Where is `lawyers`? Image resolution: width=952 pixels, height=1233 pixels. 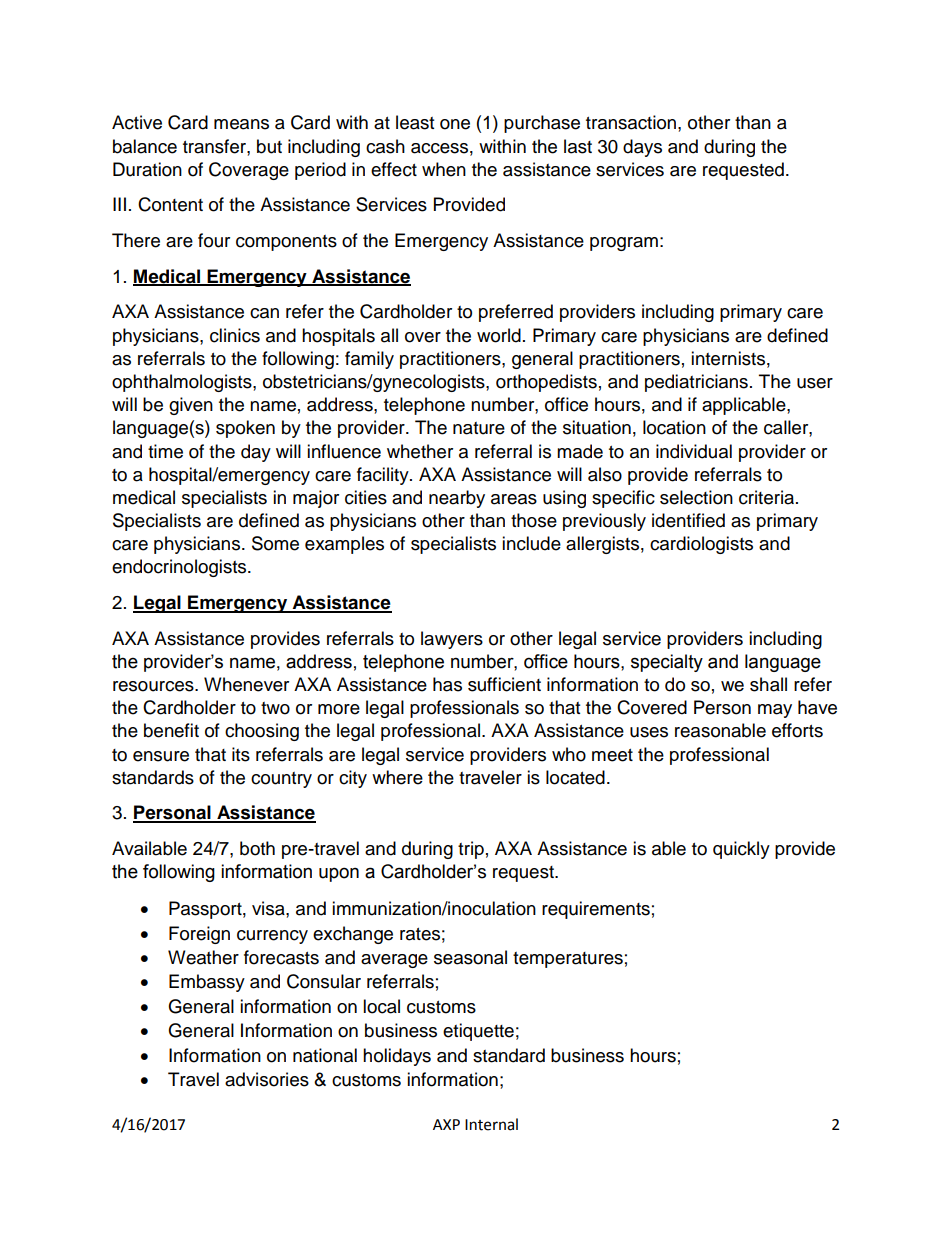
lawyers is located at coordinates (452, 640).
